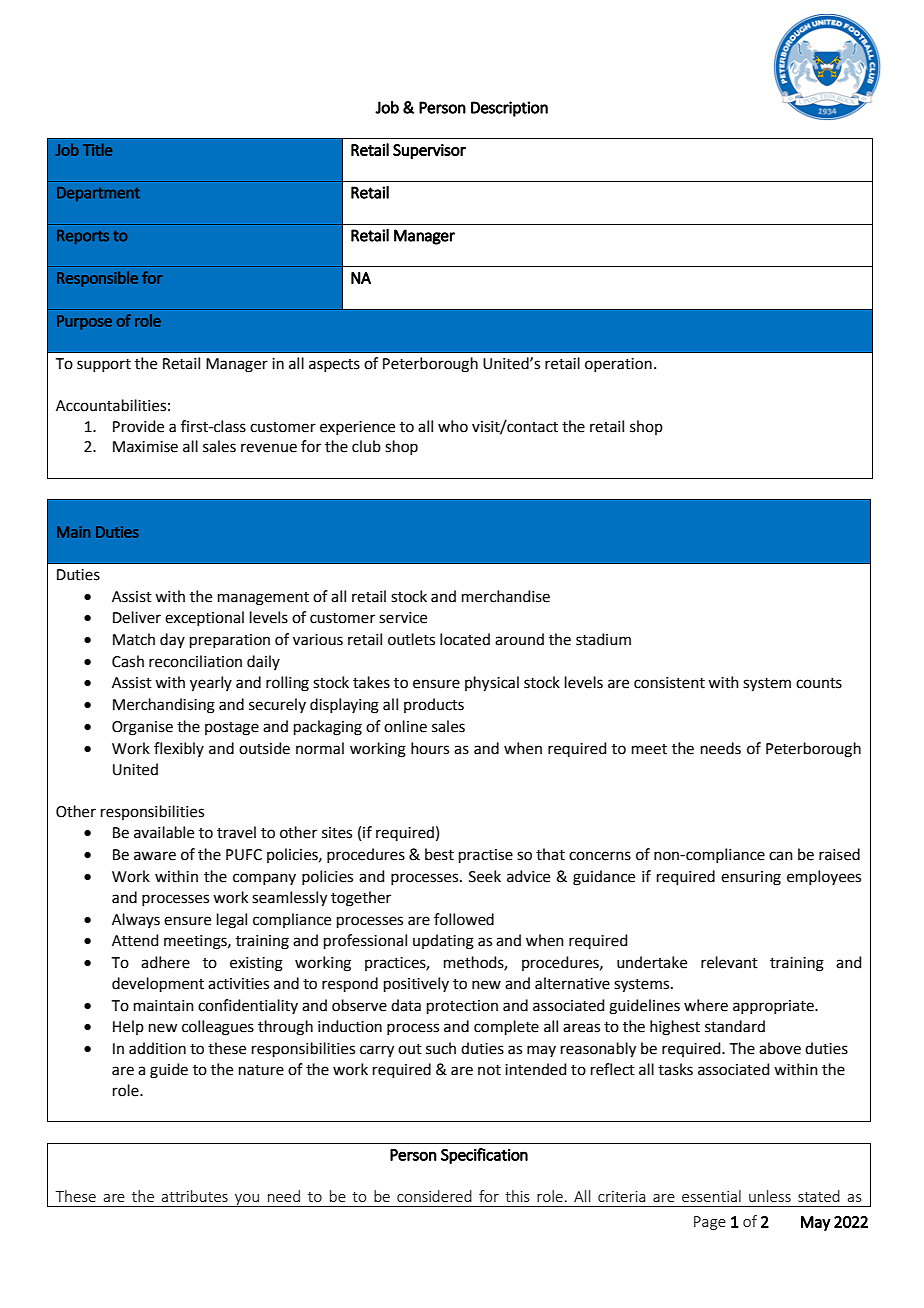 The image size is (924, 1308). I want to click on reconciliation, so click(195, 661).
